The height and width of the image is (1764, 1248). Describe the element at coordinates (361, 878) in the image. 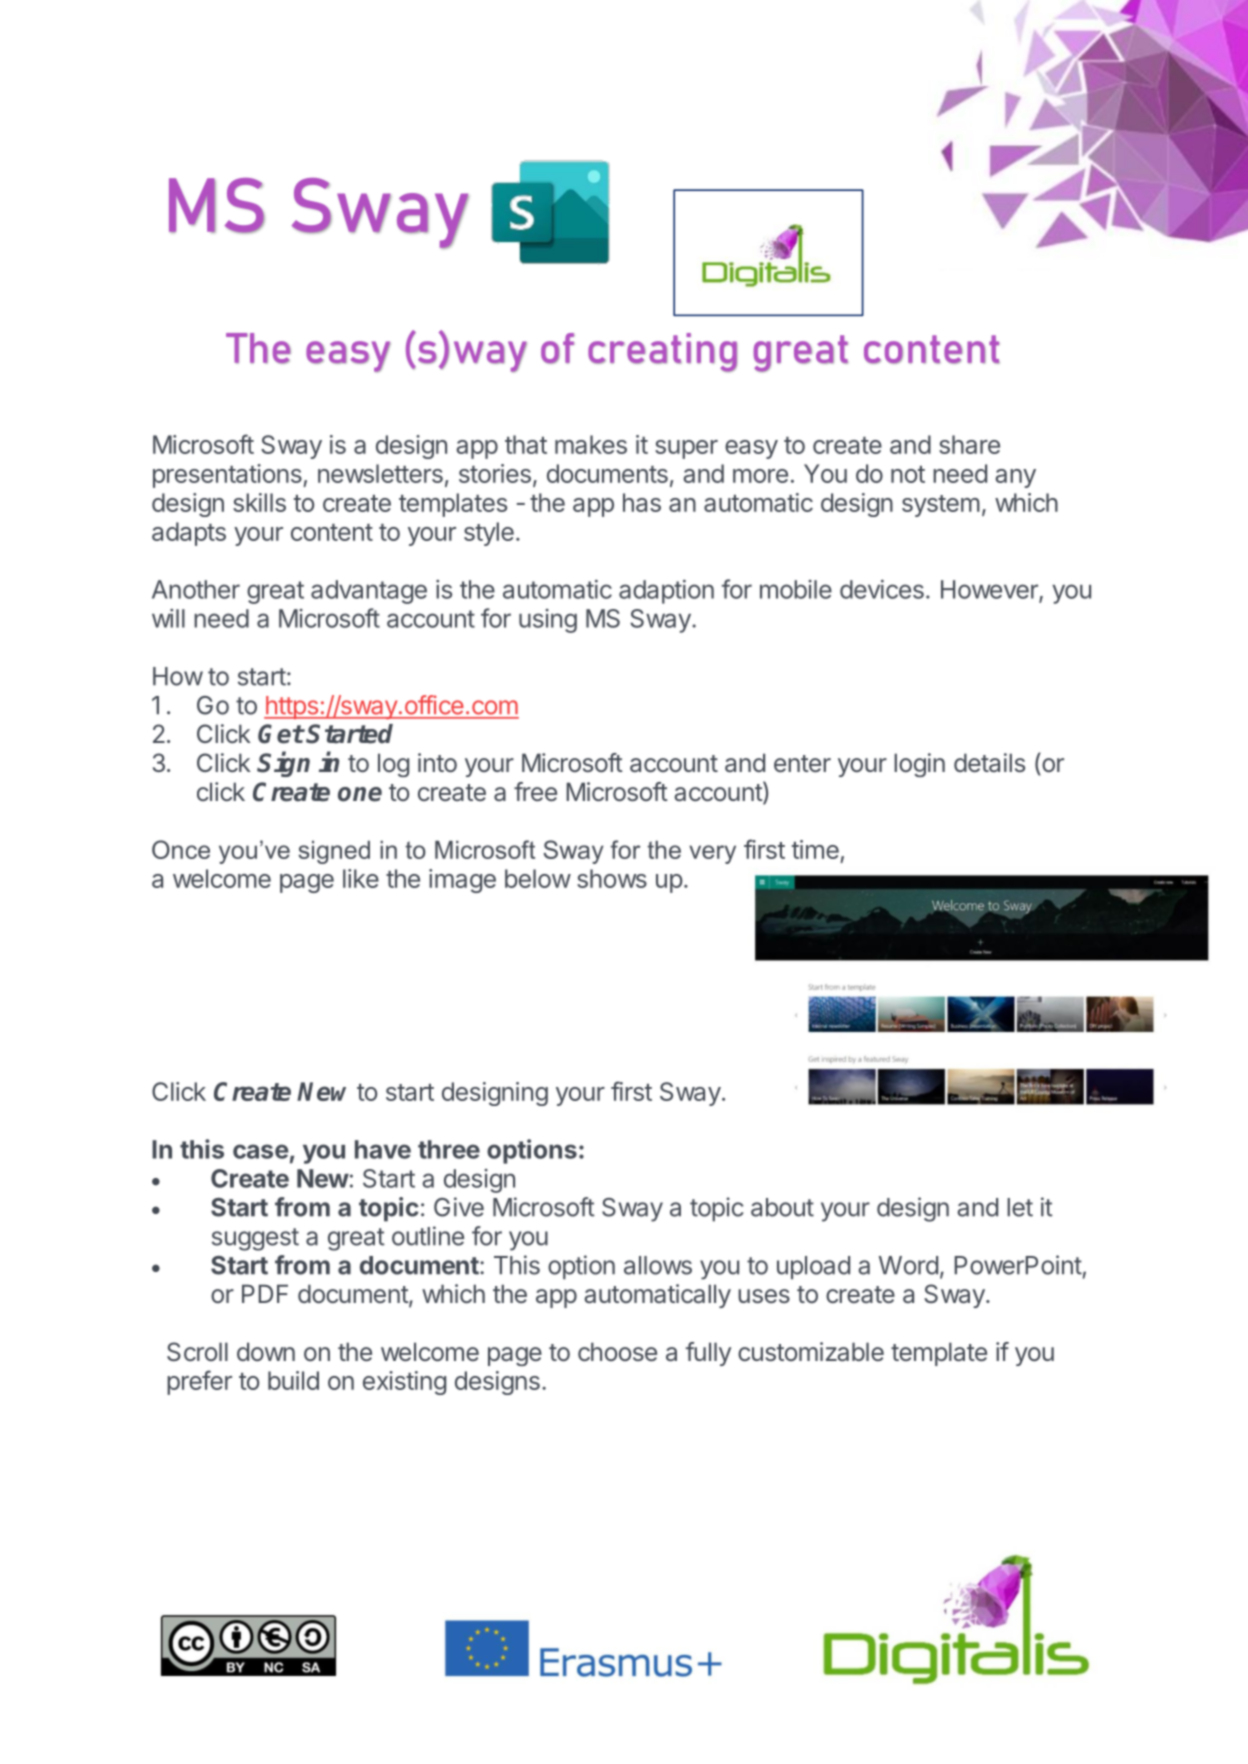

I see `like` at that location.
